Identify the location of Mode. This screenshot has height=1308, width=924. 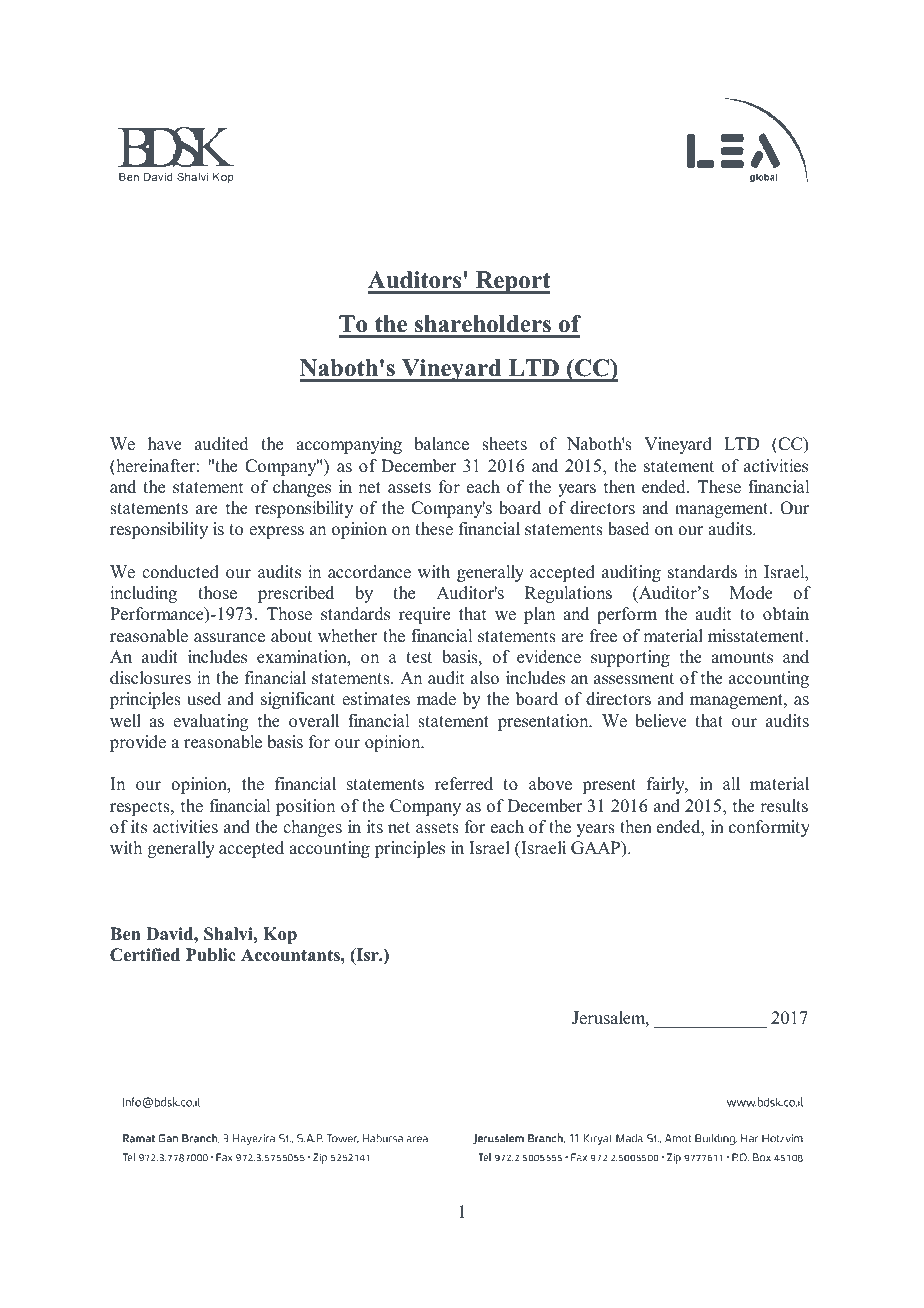
(751, 593).
